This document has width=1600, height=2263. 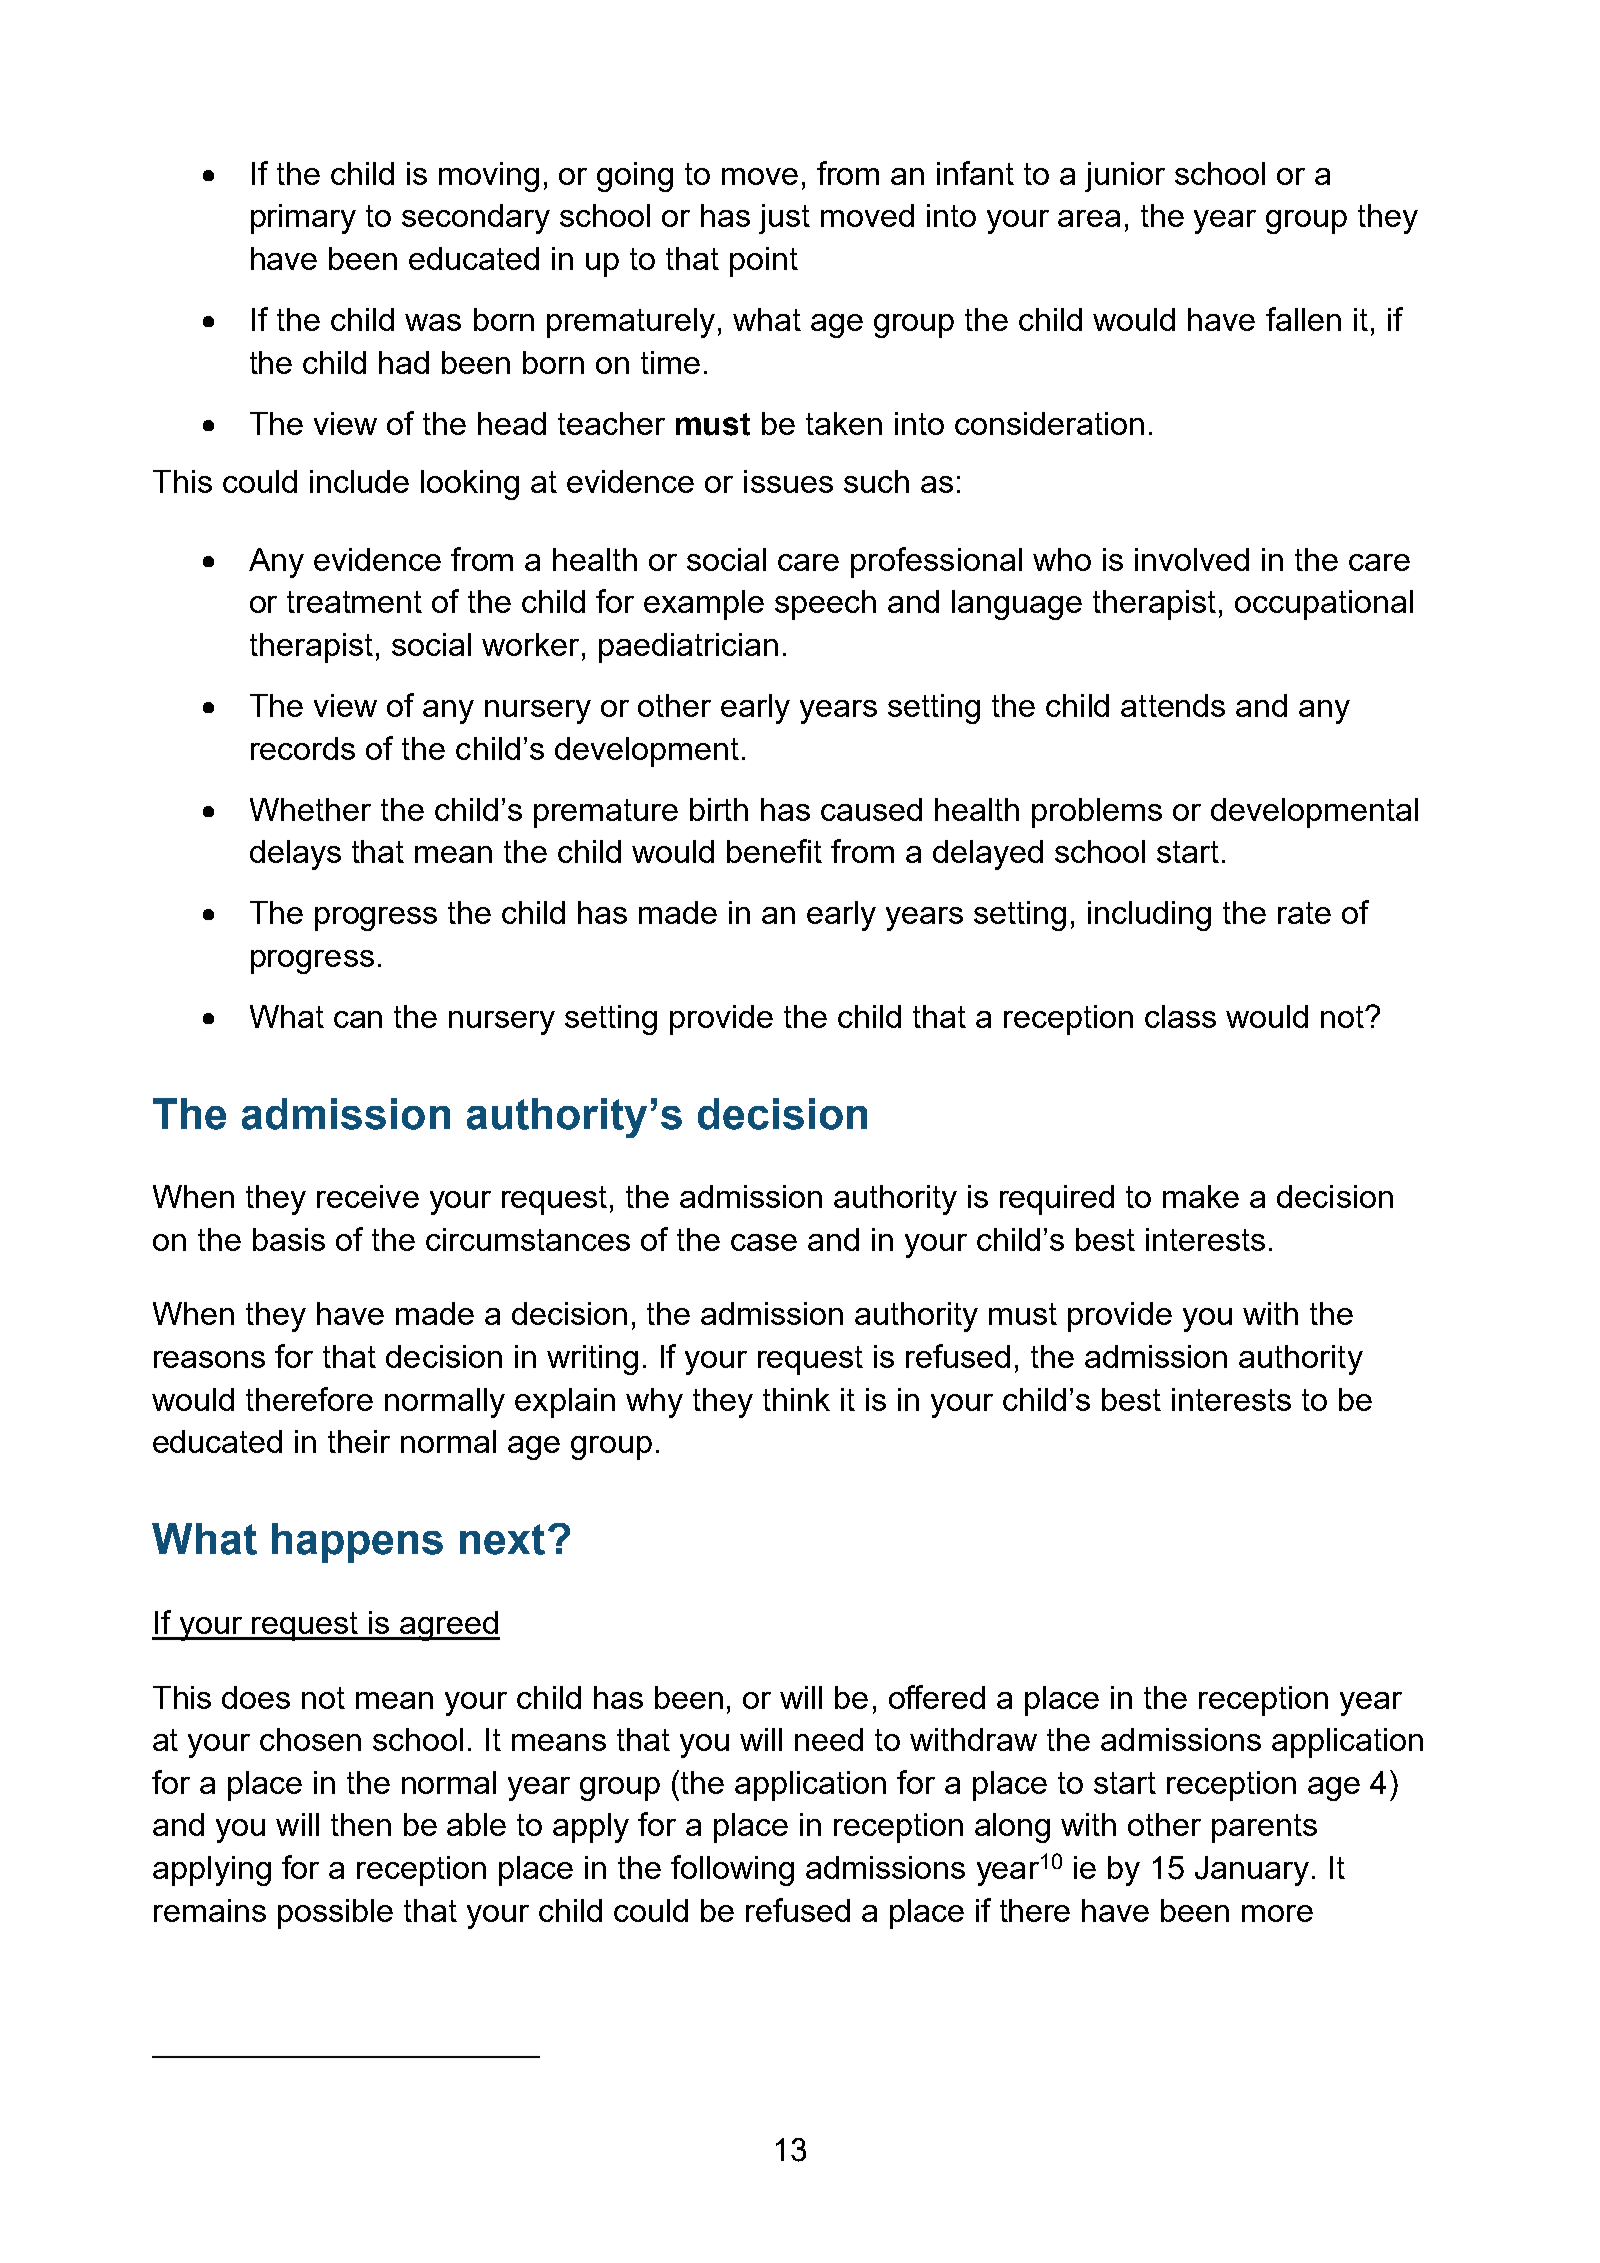 What do you see at coordinates (354, 602) in the document?
I see `treatment` at bounding box center [354, 602].
